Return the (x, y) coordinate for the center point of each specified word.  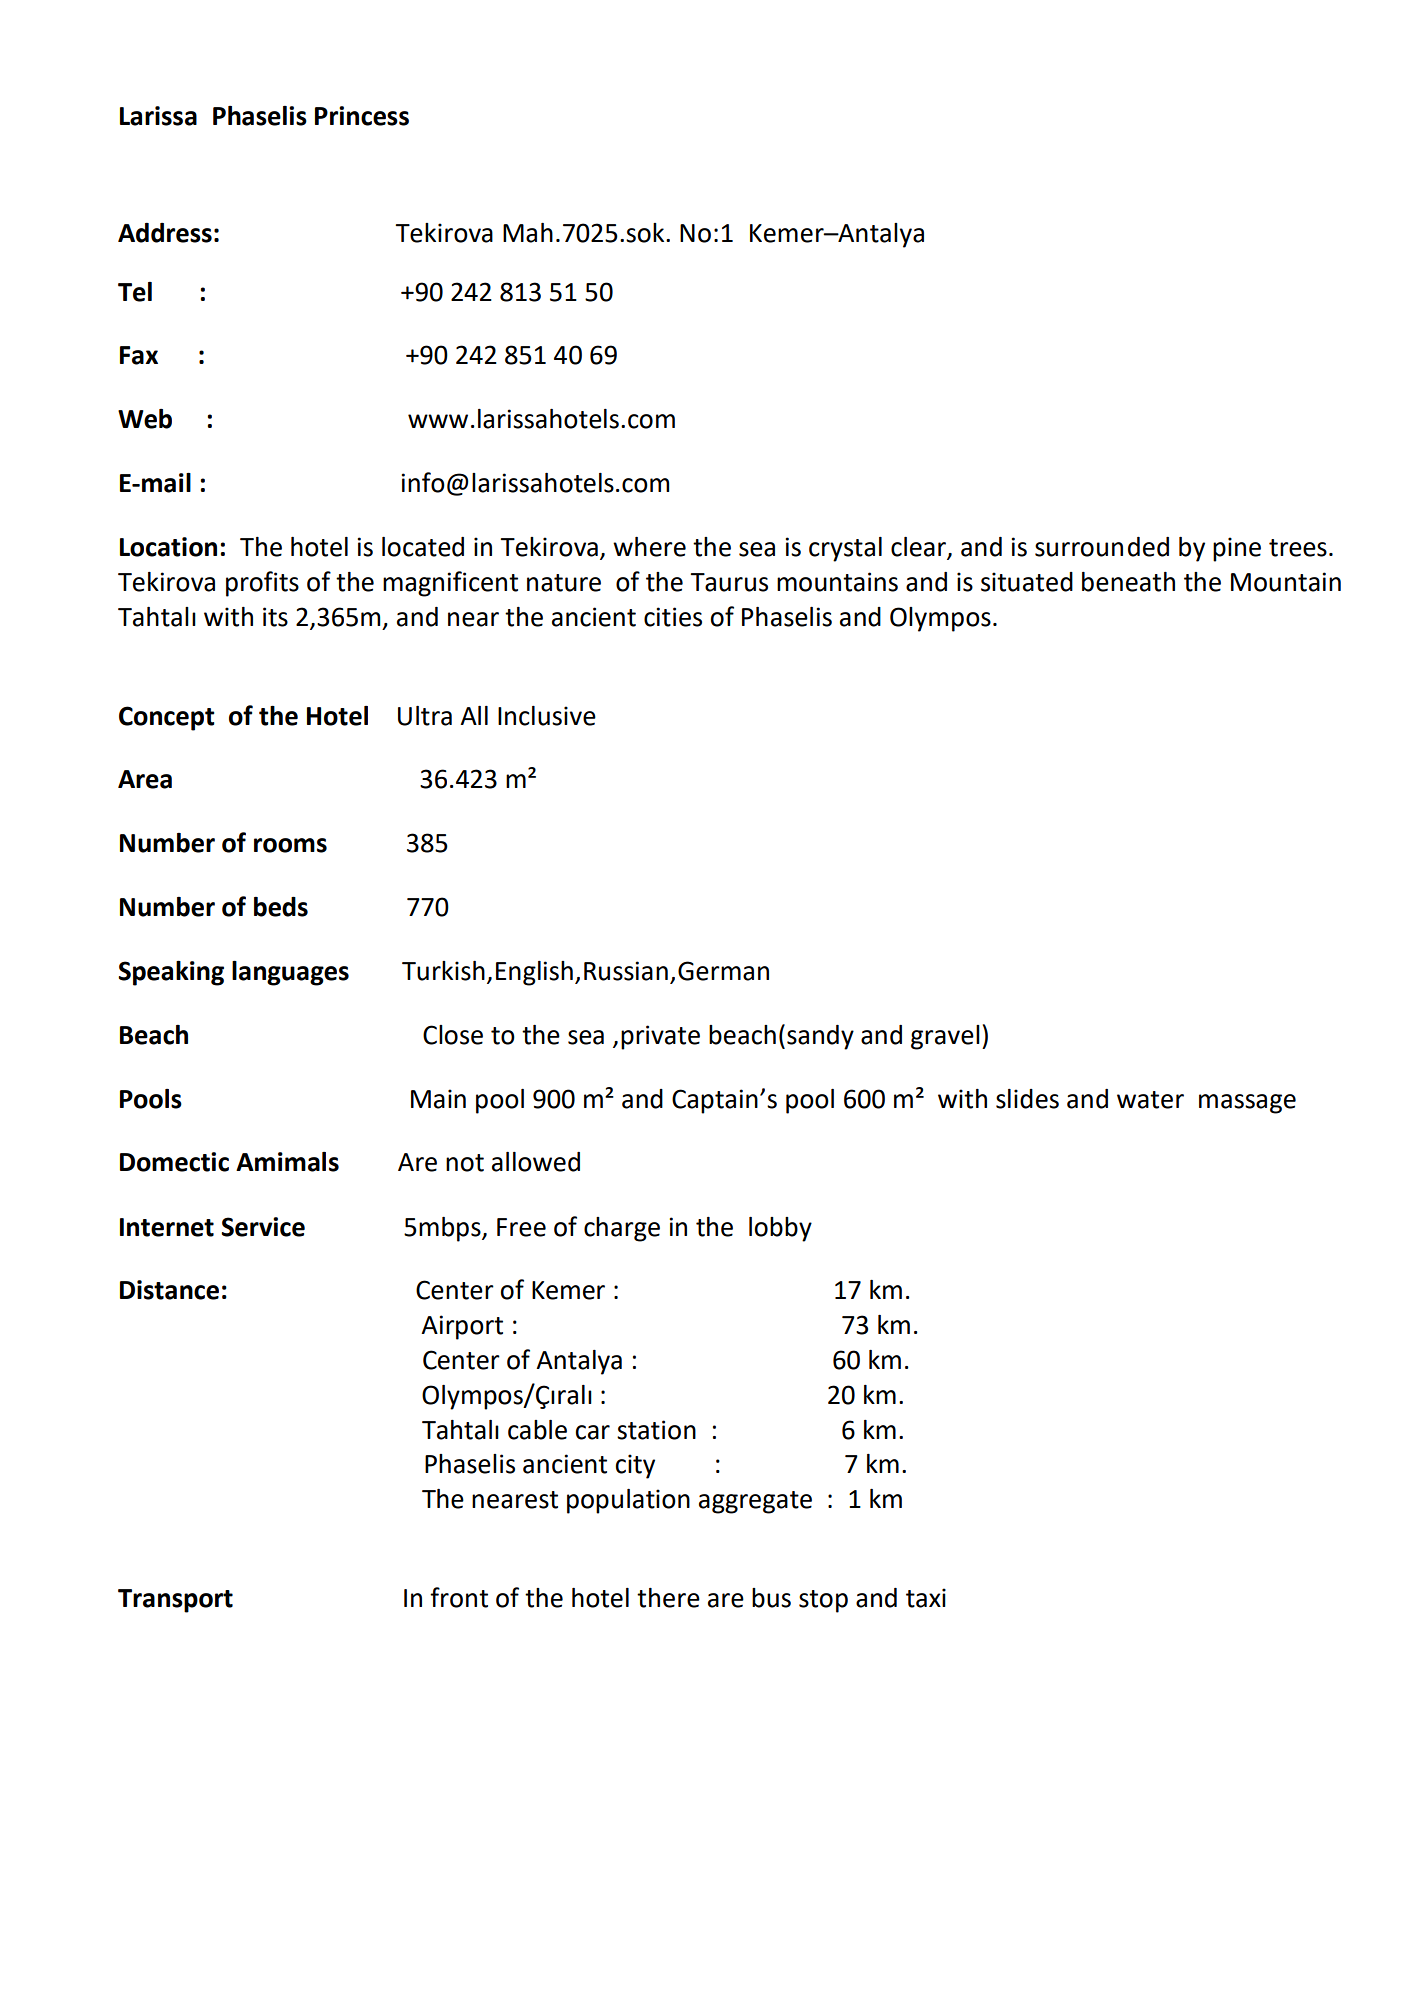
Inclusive (547, 716)
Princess (362, 116)
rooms (290, 845)
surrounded (1102, 547)
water (1150, 1100)
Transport (175, 1601)
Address (165, 233)
